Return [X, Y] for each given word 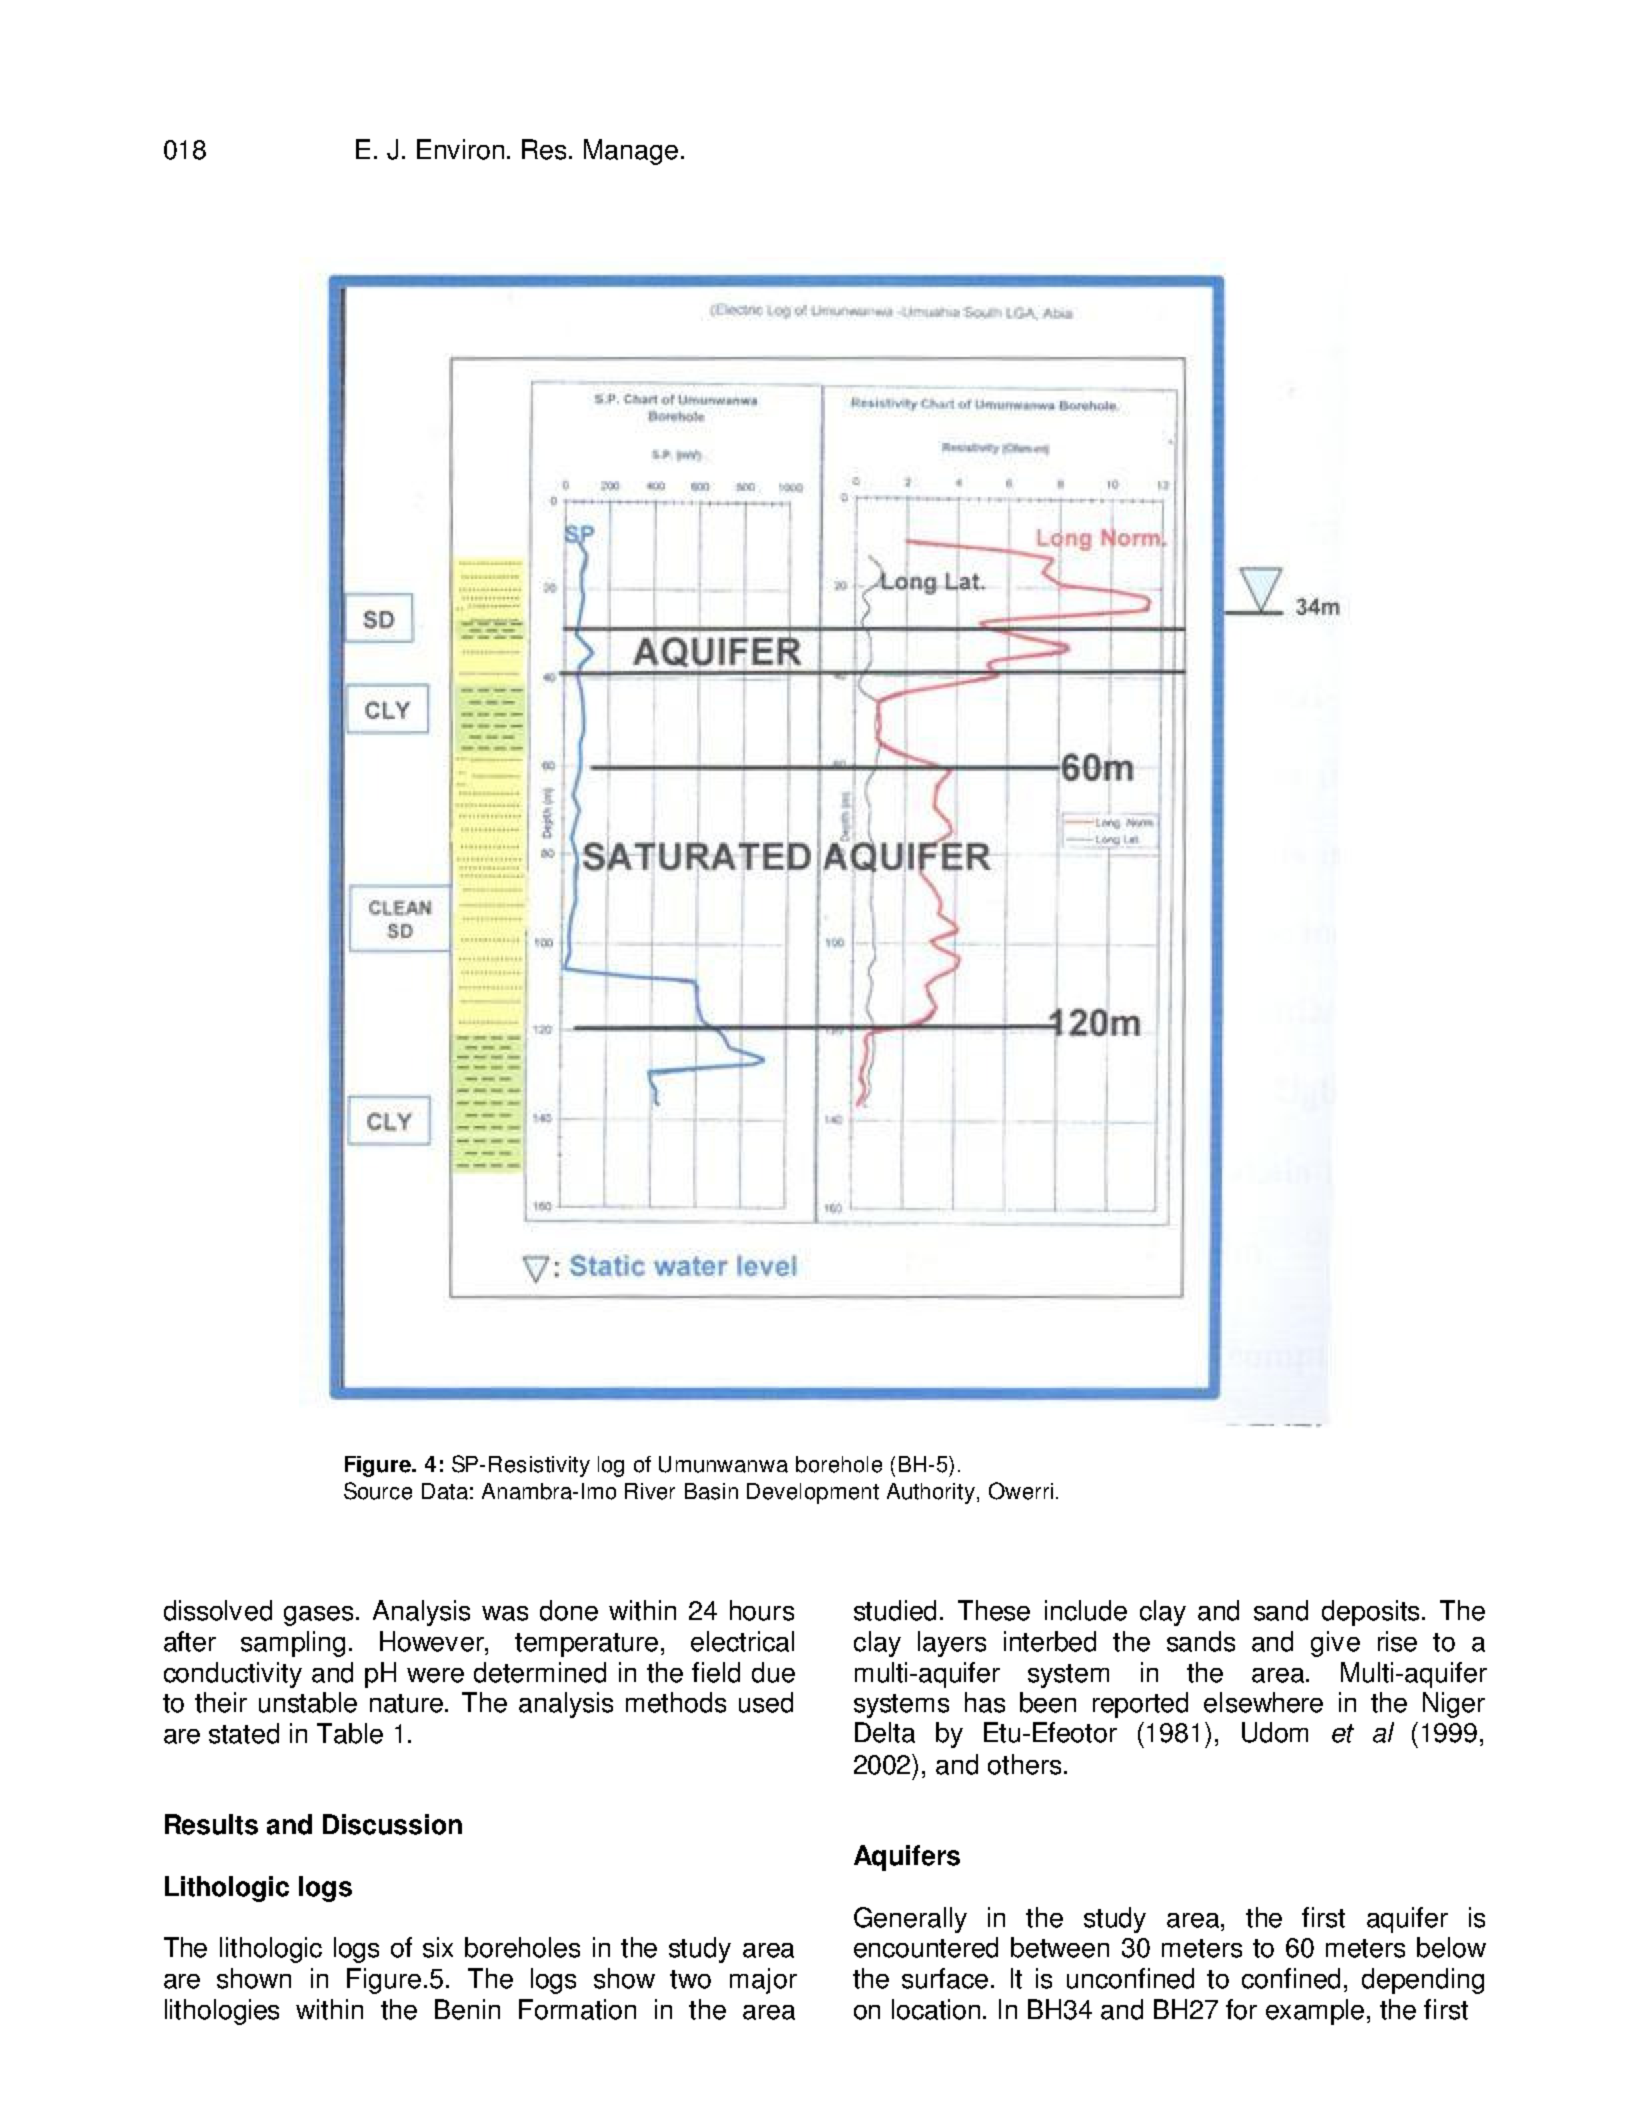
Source [378, 1491]
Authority [931, 1493]
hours [762, 1610]
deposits [1372, 1613]
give [1335, 1644]
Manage [631, 152]
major [763, 1981]
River [650, 1491]
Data [445, 1491]
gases [320, 1616]
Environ [460, 149]
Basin [711, 1491]
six [438, 1947]
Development [813, 1493]
